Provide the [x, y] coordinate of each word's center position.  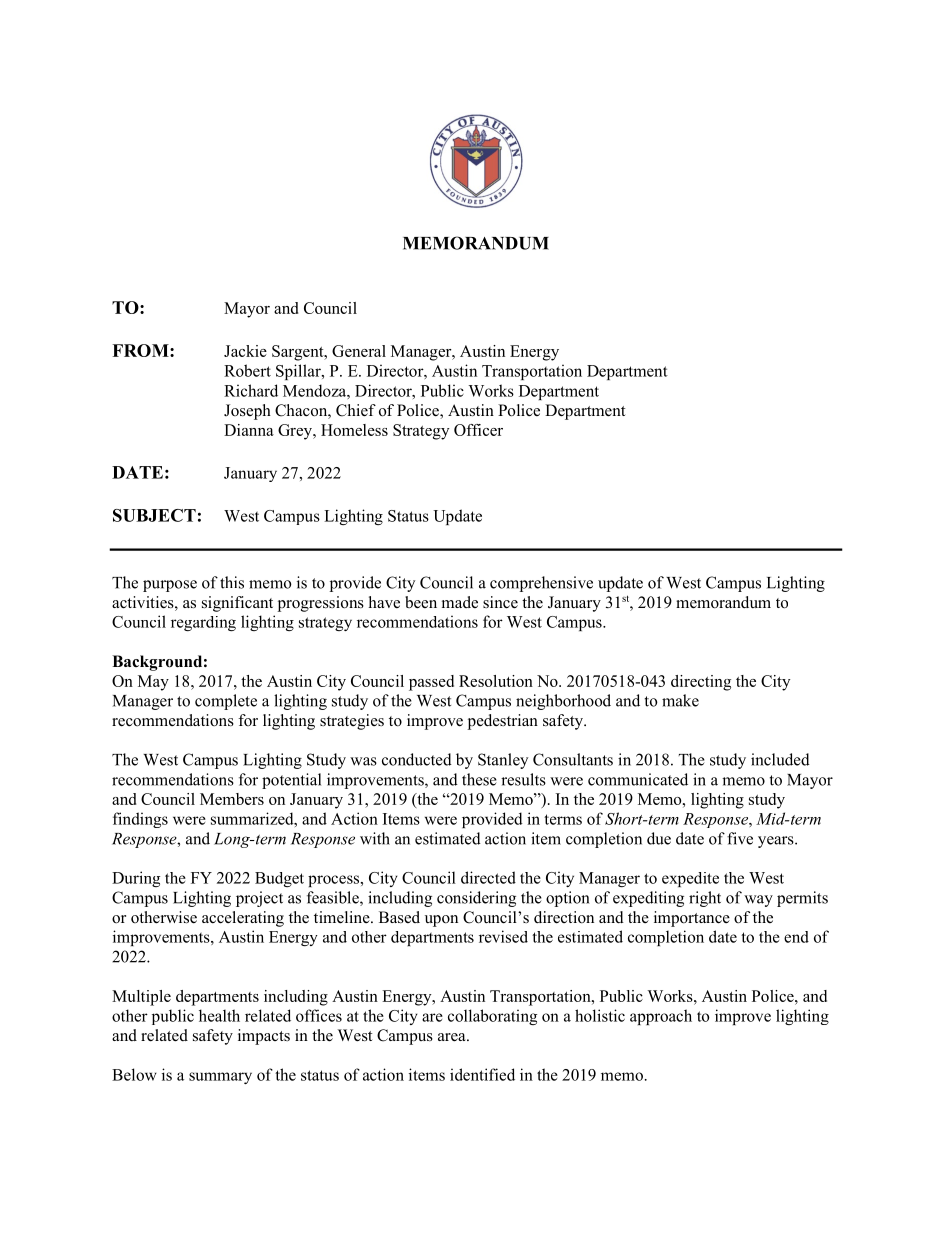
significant [237, 604]
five [740, 838]
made [460, 602]
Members [232, 799]
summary [220, 1078]
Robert [247, 370]
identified [482, 1074]
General [359, 351]
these [479, 779]
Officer [478, 430]
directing [701, 683]
